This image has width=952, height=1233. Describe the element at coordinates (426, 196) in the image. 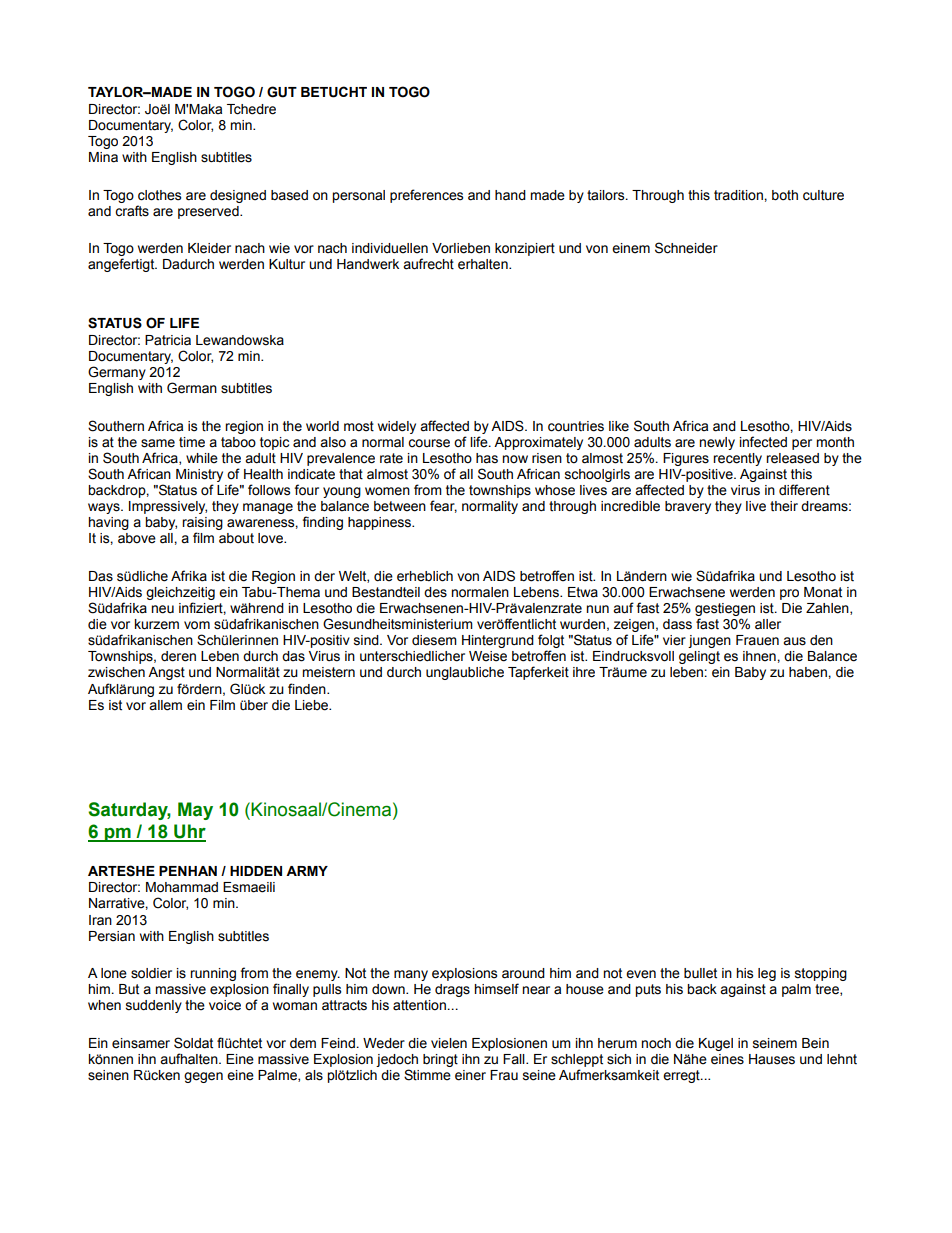

I see `preferences` at that location.
